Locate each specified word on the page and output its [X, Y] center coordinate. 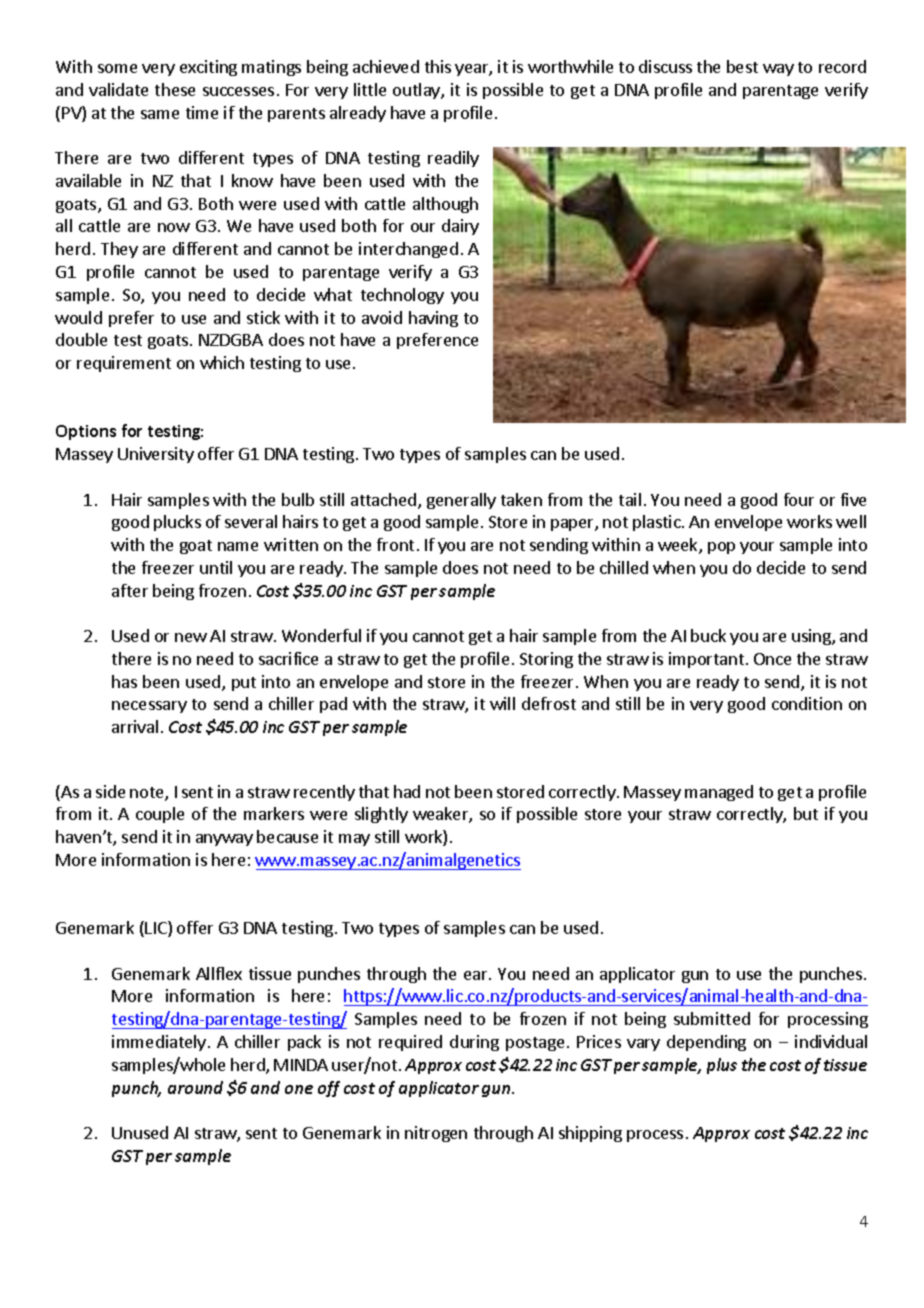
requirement [124, 364]
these [175, 89]
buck [708, 635]
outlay [417, 91]
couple [160, 815]
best [742, 66]
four [799, 499]
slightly [381, 815]
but [806, 813]
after [130, 590]
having [433, 319]
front [395, 544]
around [195, 1087]
